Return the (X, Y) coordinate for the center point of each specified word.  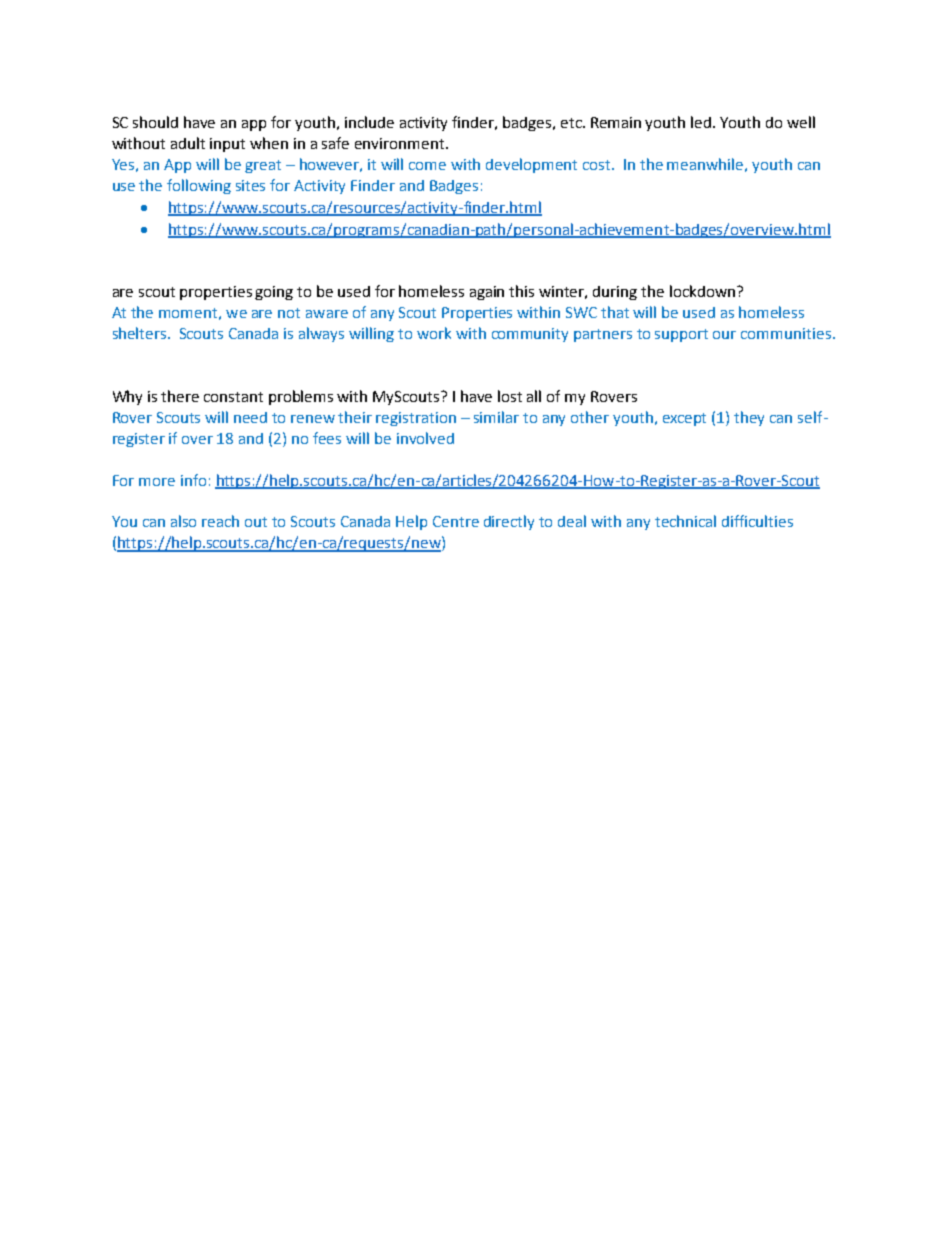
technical (685, 521)
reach (220, 521)
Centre (456, 521)
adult (188, 143)
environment (401, 143)
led (701, 122)
